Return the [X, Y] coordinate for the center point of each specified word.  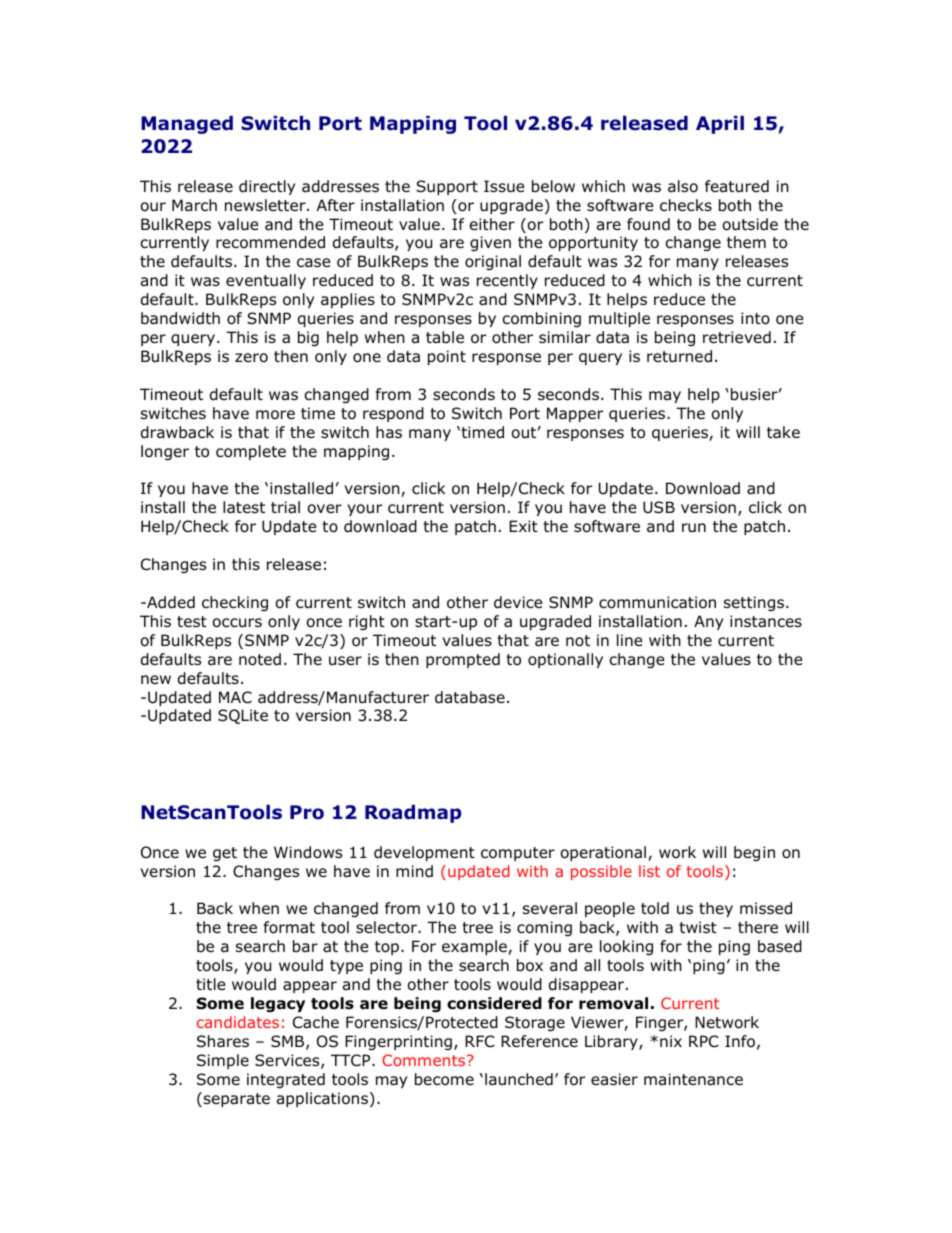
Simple [223, 1061]
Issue [504, 186]
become [444, 1079]
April [720, 125]
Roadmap [413, 814]
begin [754, 853]
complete [251, 452]
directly [267, 187]
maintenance [693, 1079]
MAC [235, 697]
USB [659, 507]
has [389, 432]
